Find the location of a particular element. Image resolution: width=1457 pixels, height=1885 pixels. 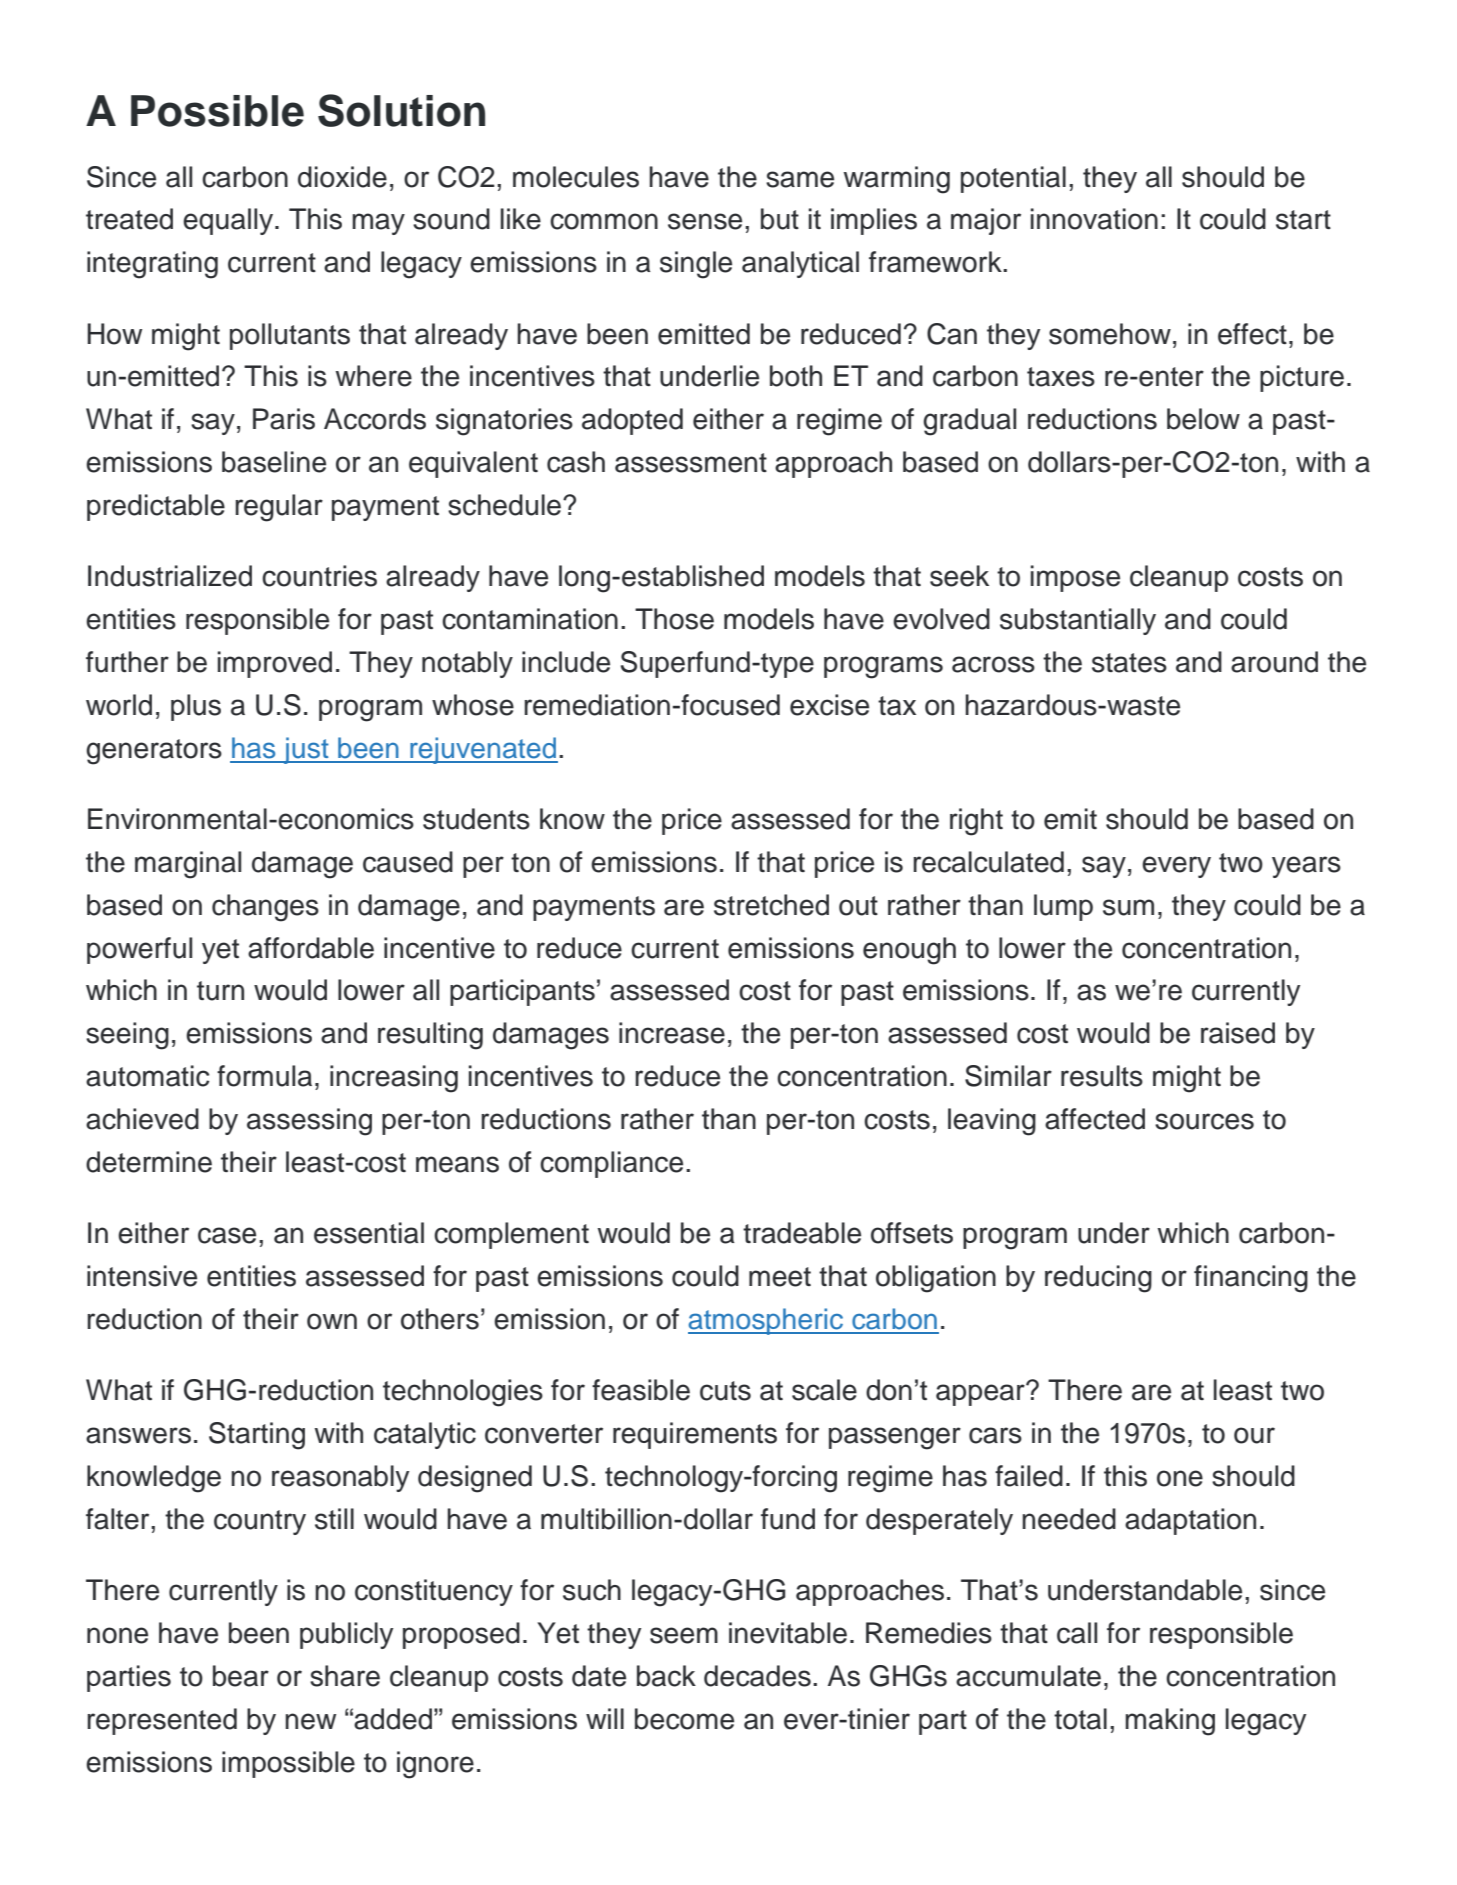

become is located at coordinates (684, 1719).
